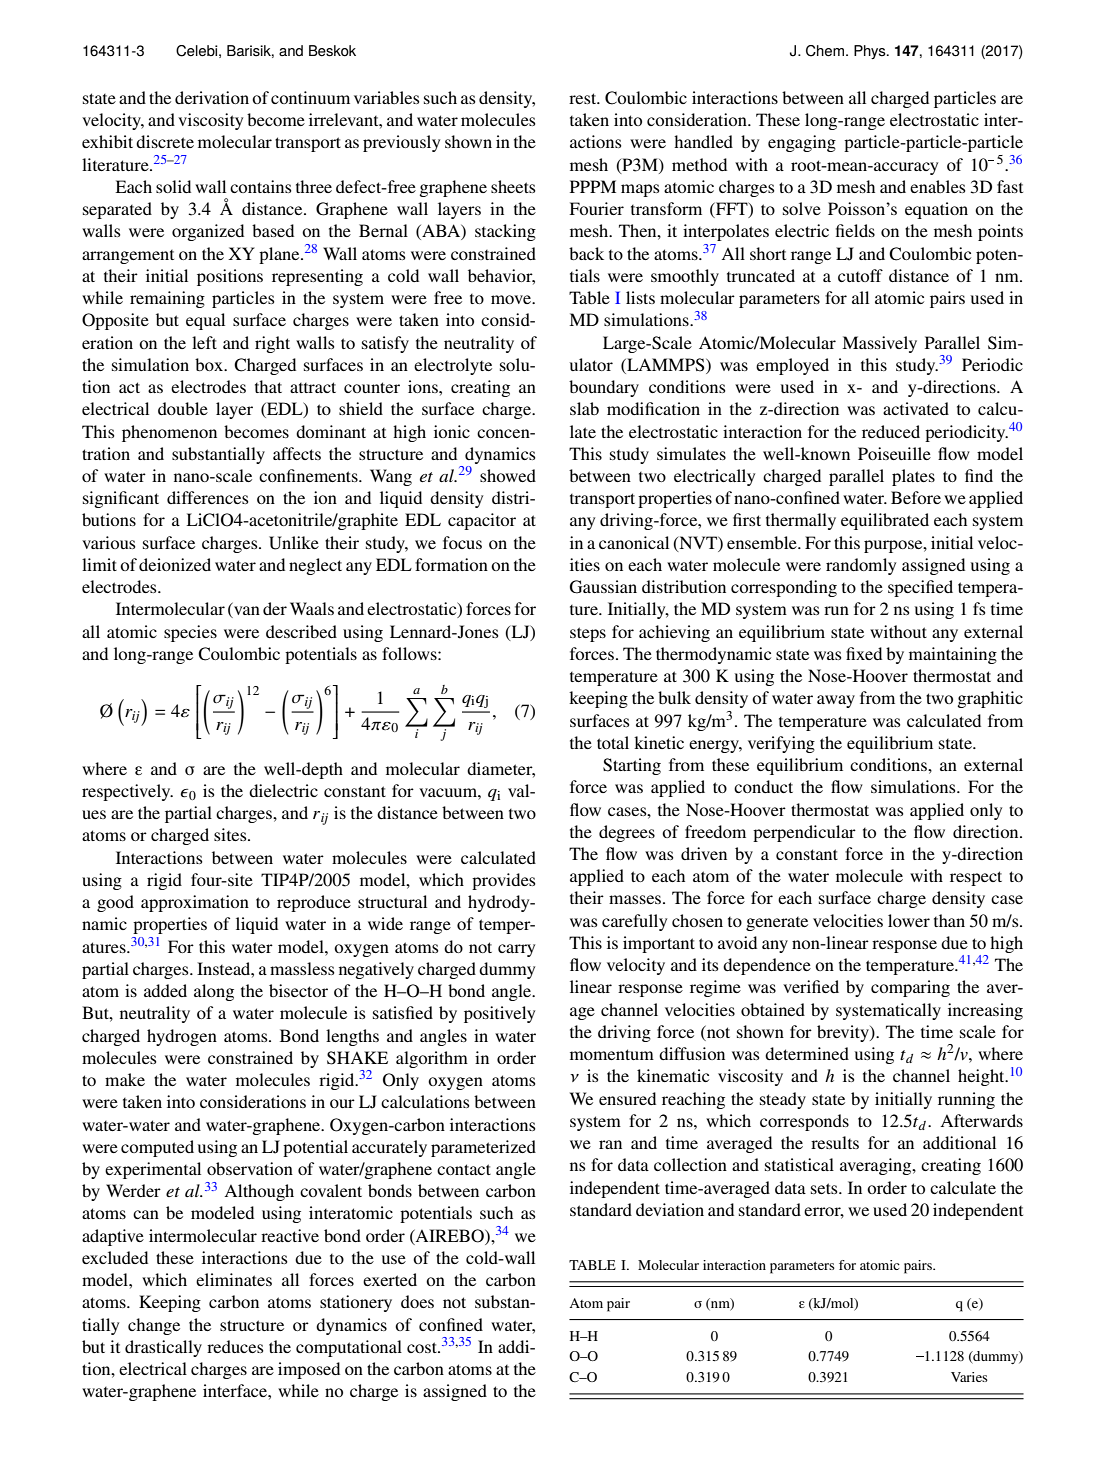 This image has height=1473, width=1105. Describe the element at coordinates (204, 342) in the image. I see `left` at that location.
